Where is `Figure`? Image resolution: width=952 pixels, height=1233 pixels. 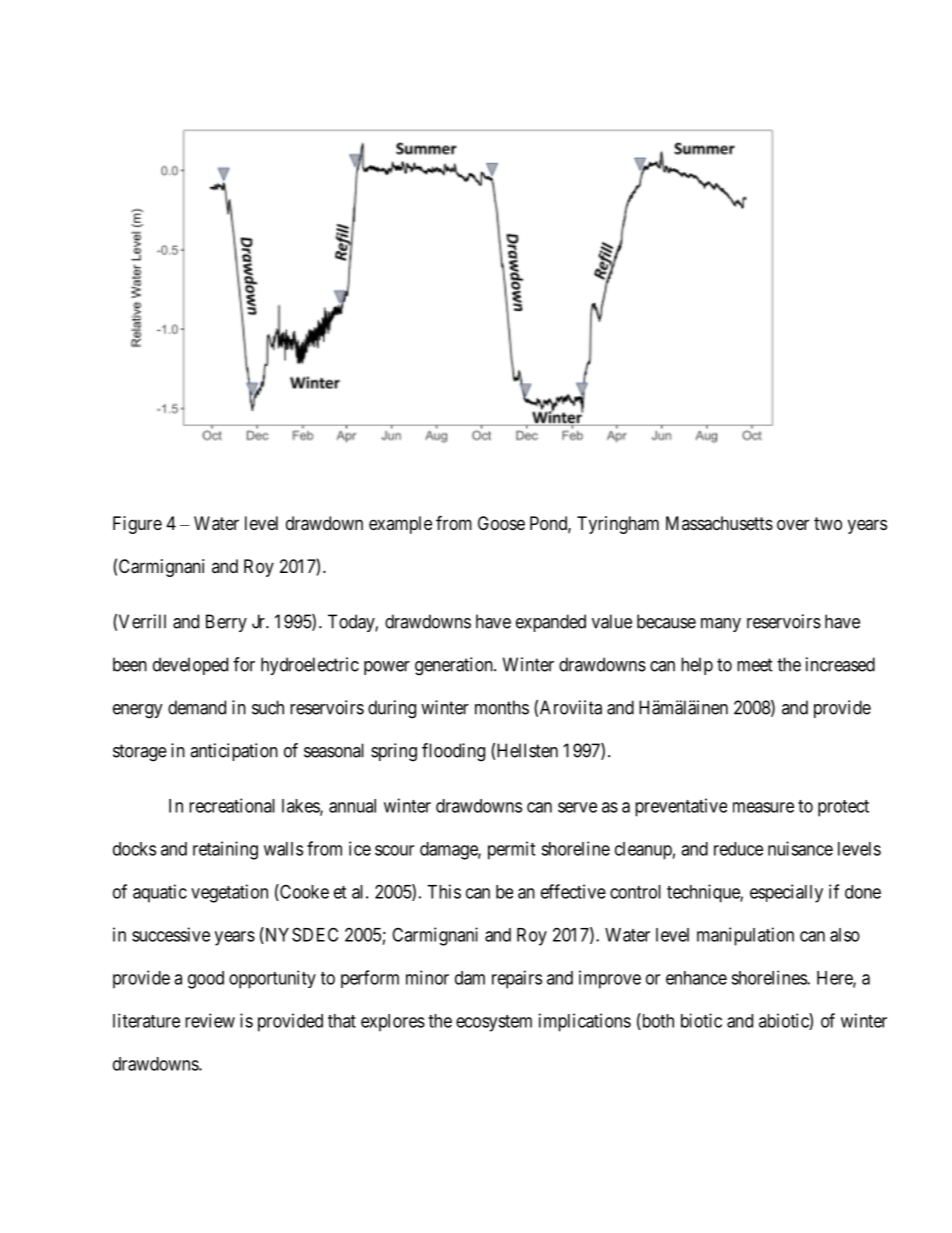
Figure is located at coordinates (137, 525).
